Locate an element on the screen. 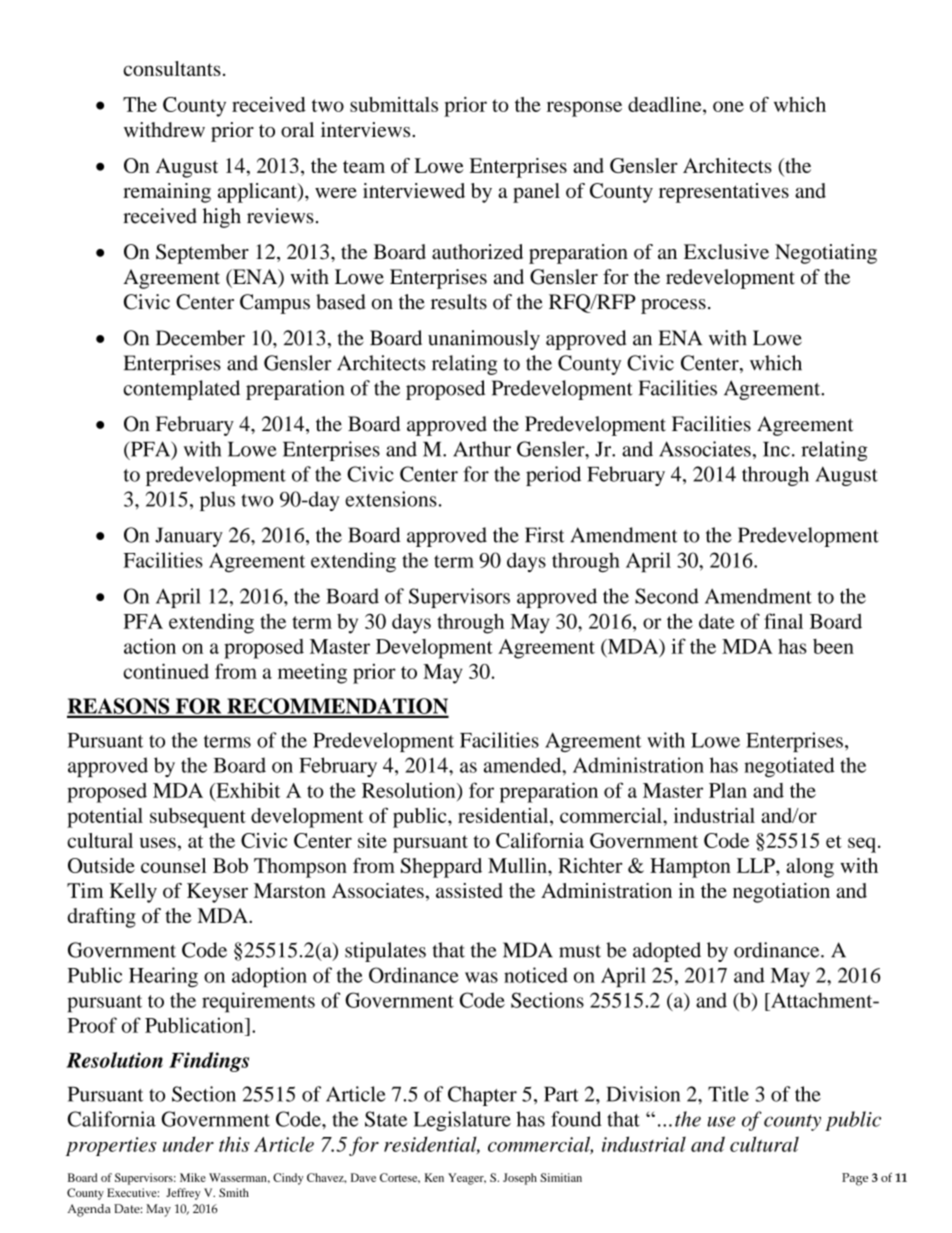 This screenshot has width=952, height=1233. subsequent is located at coordinates (198, 818).
